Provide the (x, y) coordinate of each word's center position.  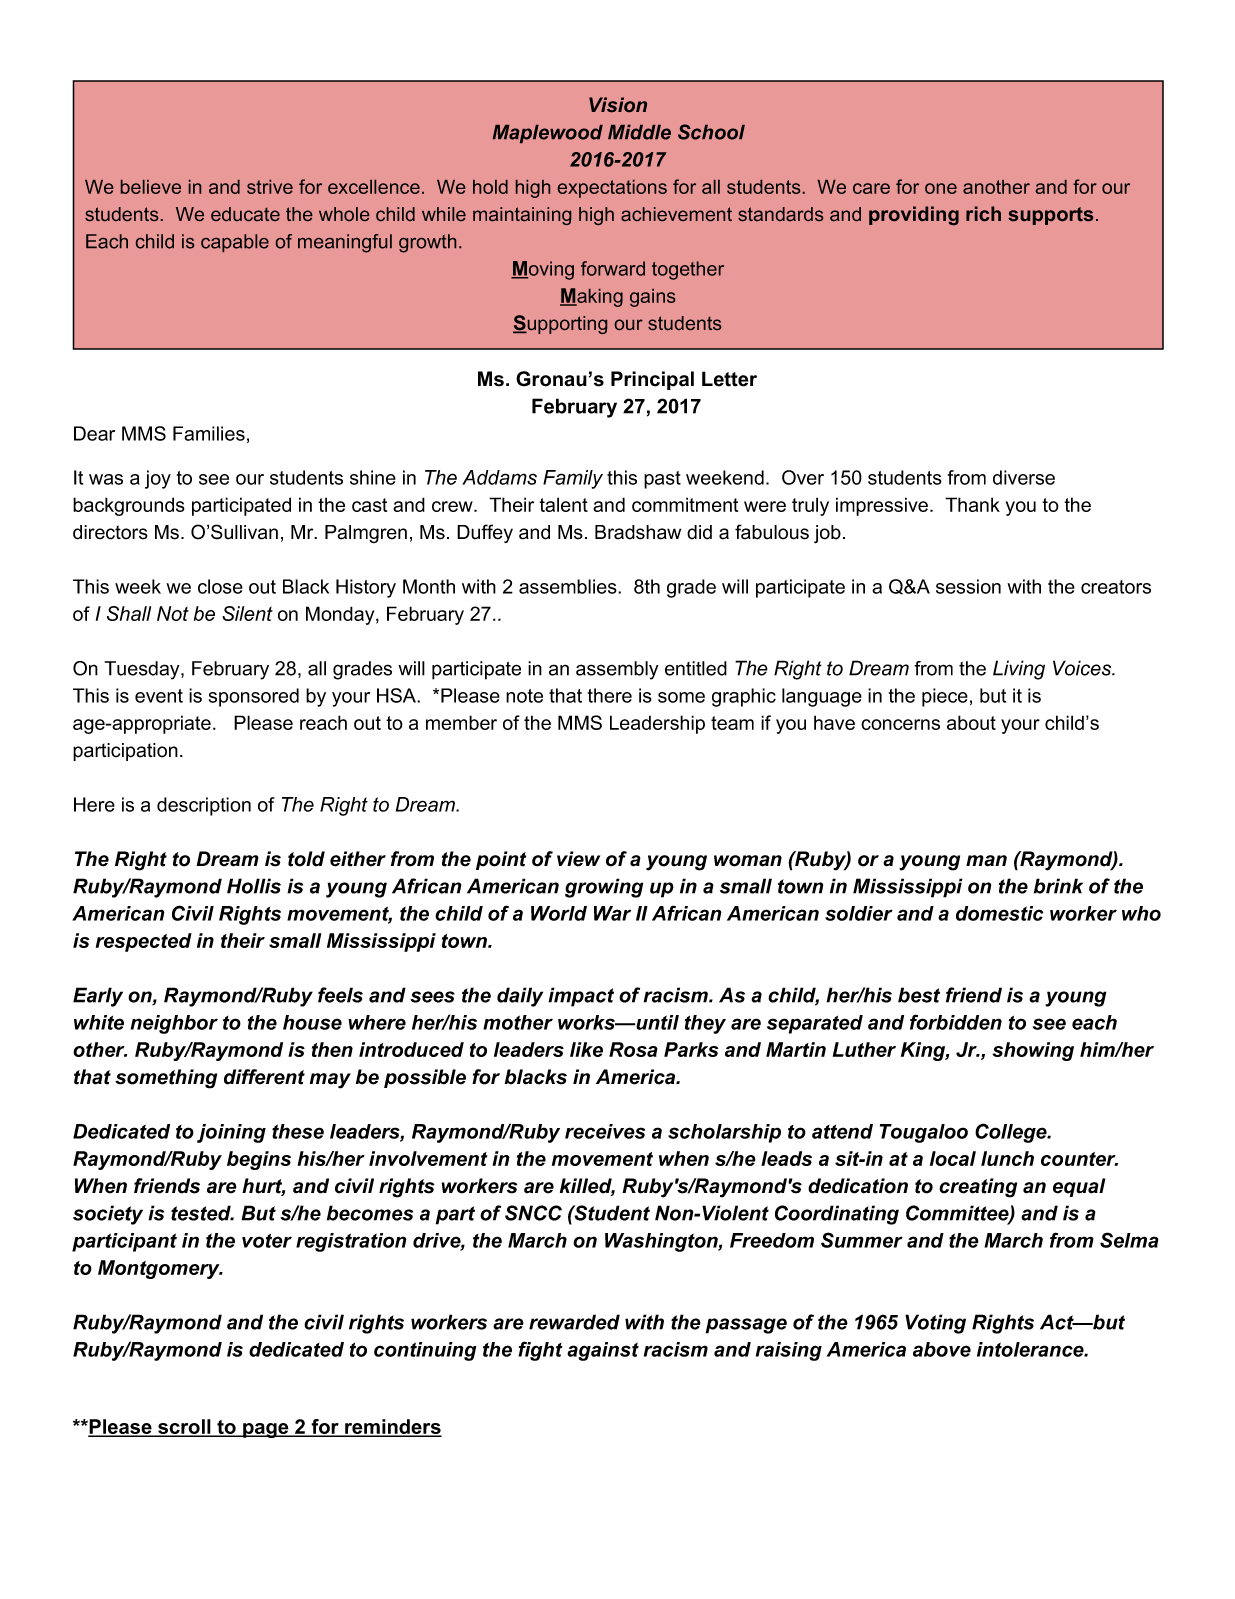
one (941, 188)
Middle (639, 132)
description (204, 806)
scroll (184, 1428)
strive (270, 187)
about (971, 722)
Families (209, 433)
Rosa (633, 1049)
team (732, 723)
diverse (1024, 477)
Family (573, 479)
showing (1033, 1051)
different (264, 1077)
